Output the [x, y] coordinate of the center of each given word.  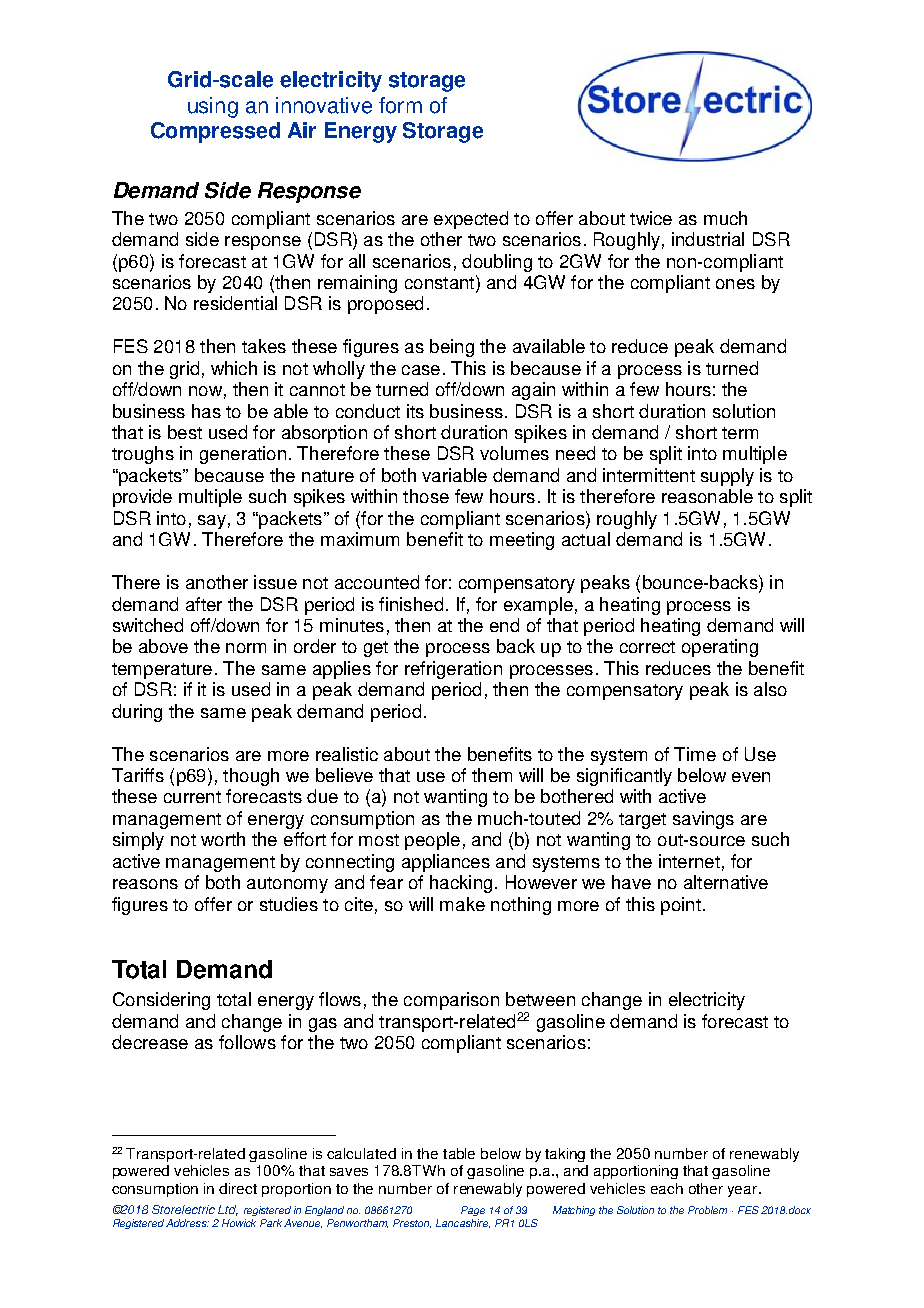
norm [246, 648]
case [421, 370]
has [206, 411]
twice [651, 218]
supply [727, 477]
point [681, 906]
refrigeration [453, 670]
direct [238, 1188]
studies [289, 904]
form [400, 105]
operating [720, 648]
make [462, 904]
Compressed [215, 132]
